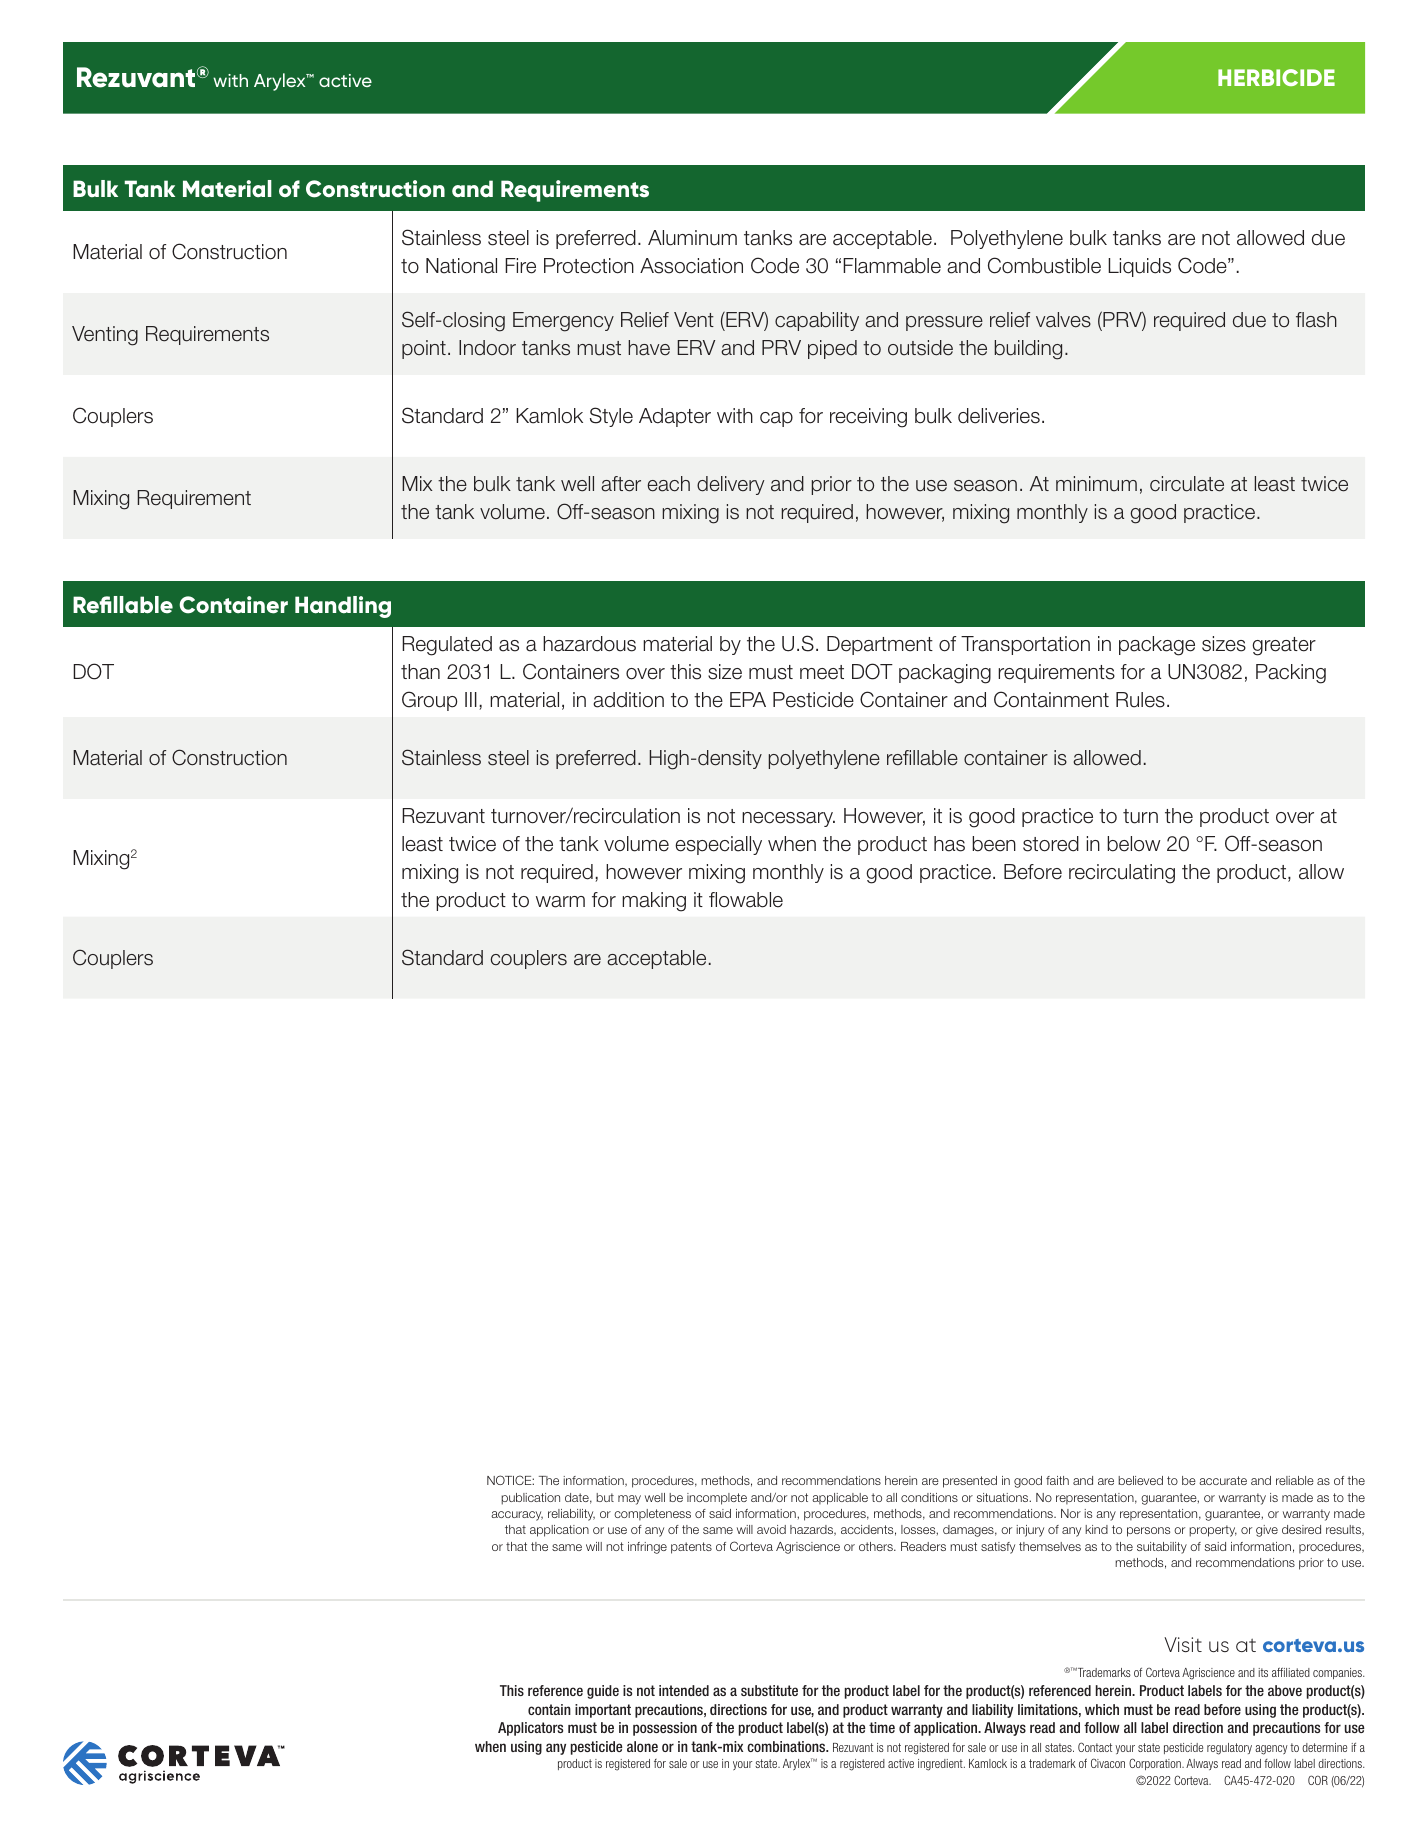 The width and height of the screenshot is (1428, 1848). I want to click on Flammable, so click(892, 266).
